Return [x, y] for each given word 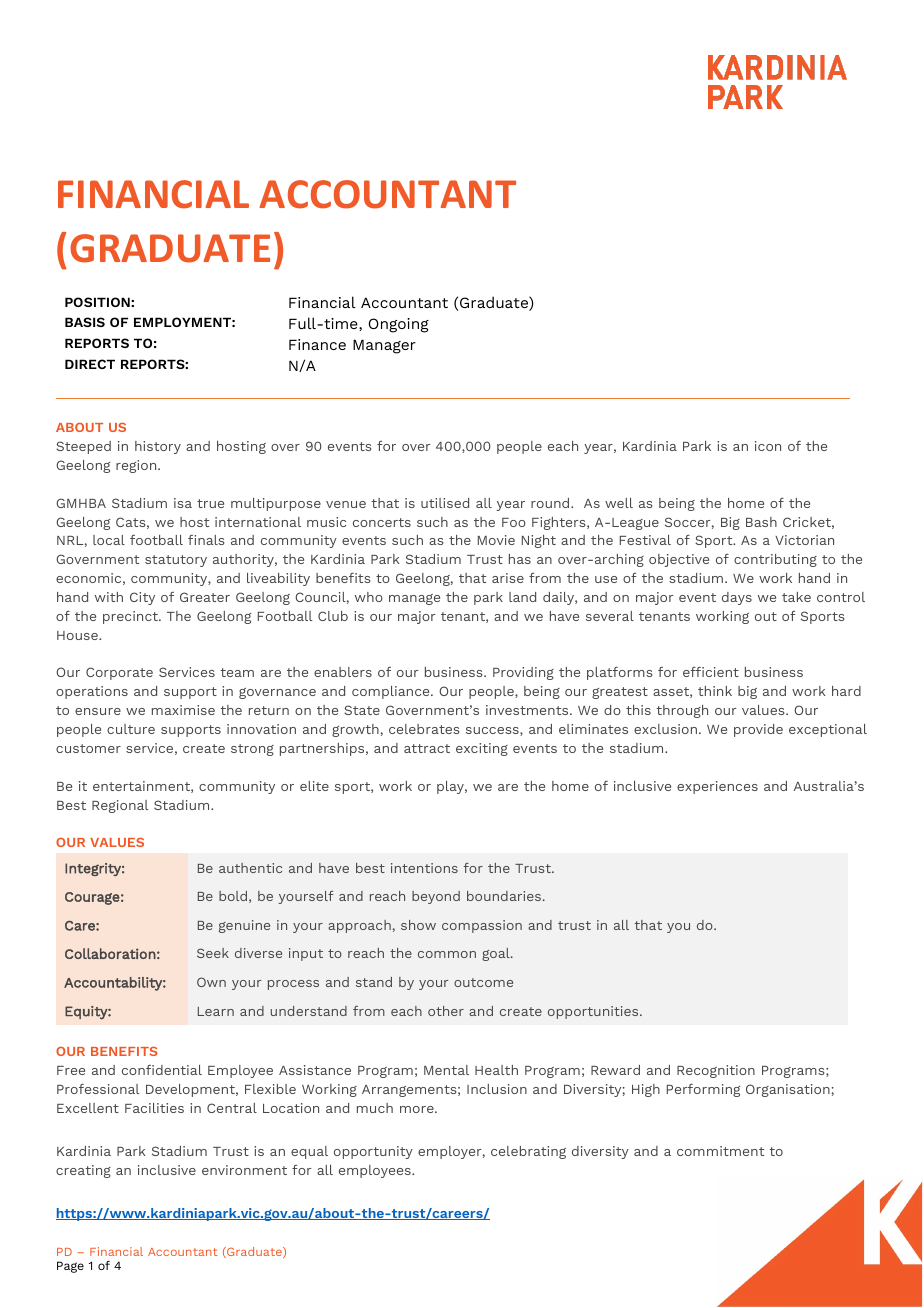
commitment [720, 1151]
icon [768, 446]
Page [70, 1267]
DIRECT [90, 364]
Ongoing [399, 325]
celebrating [528, 1152]
